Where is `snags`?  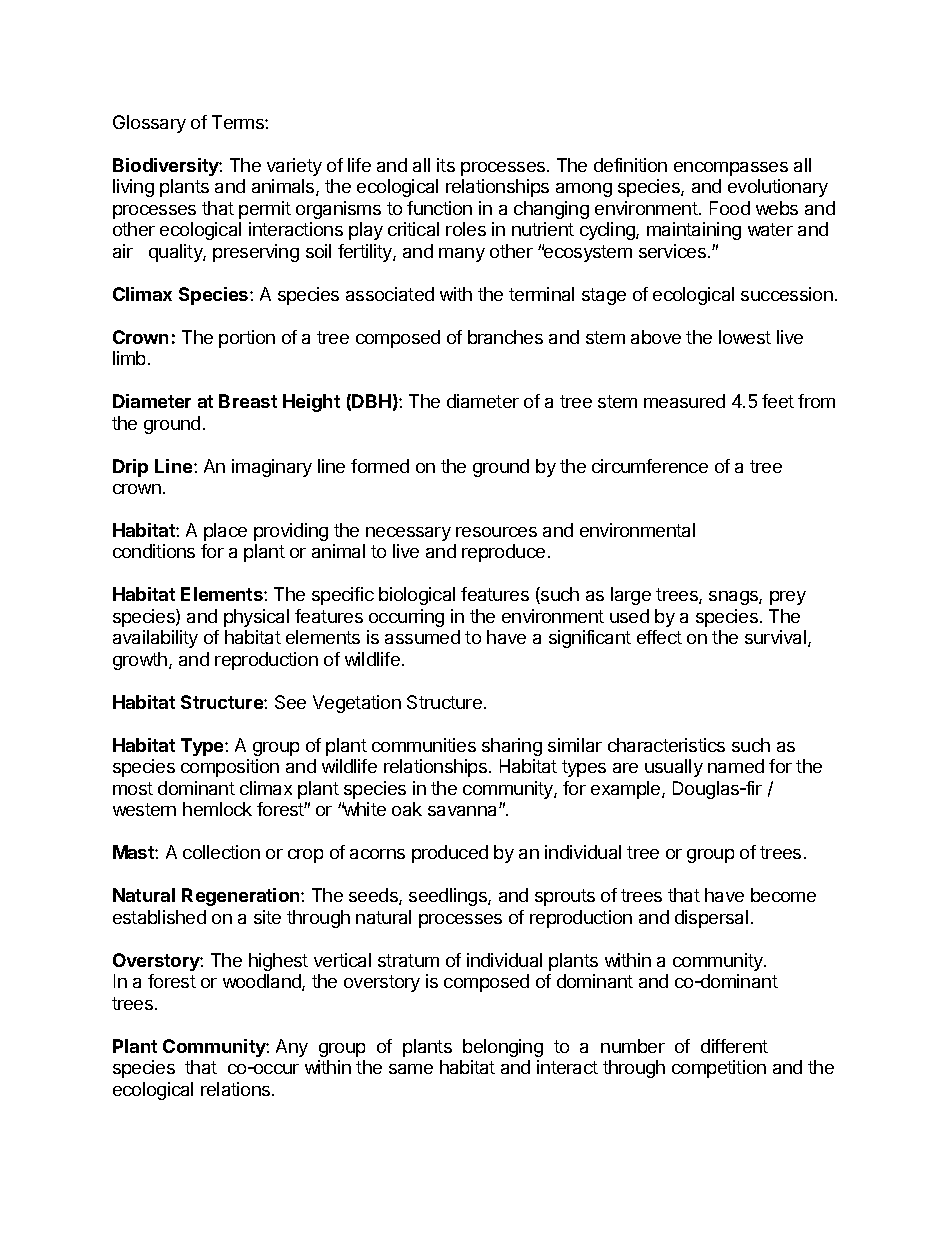
snags is located at coordinates (734, 598).
